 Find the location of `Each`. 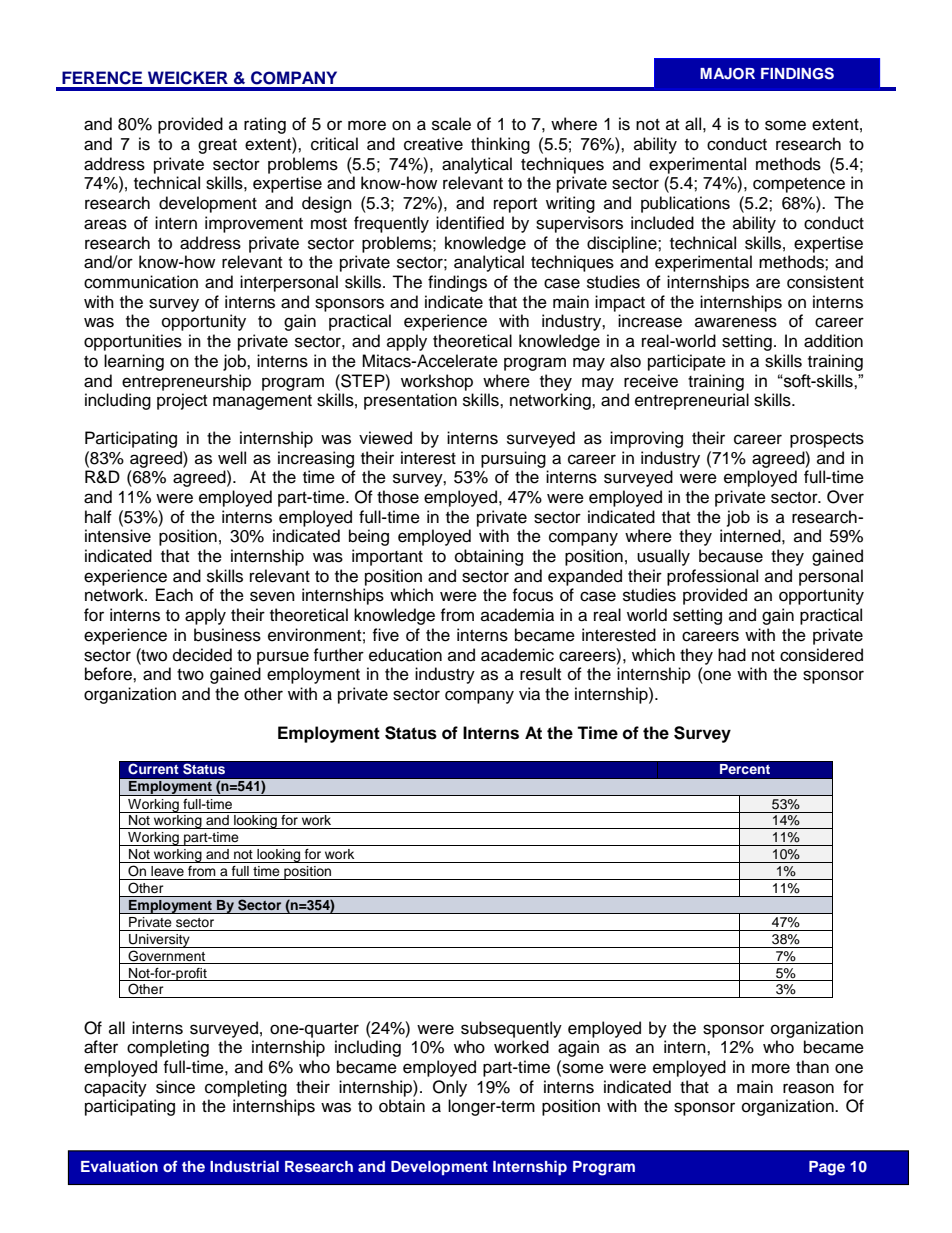

Each is located at coordinates (174, 595).
